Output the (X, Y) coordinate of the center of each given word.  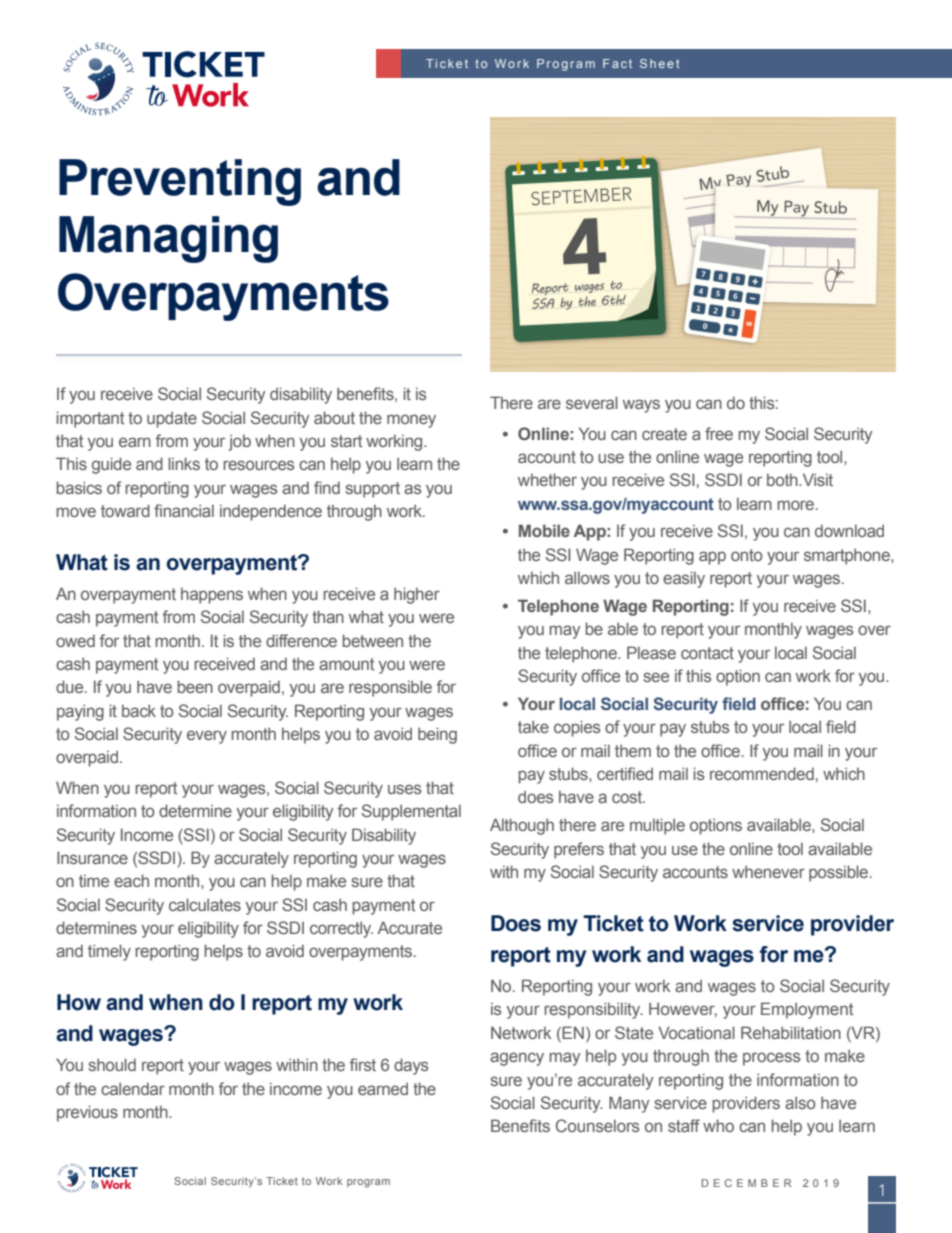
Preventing (180, 182)
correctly (341, 929)
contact (707, 653)
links (184, 463)
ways (641, 406)
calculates (205, 904)
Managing (168, 239)
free (719, 433)
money (411, 421)
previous (87, 1113)
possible (840, 873)
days (411, 1066)
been (195, 686)
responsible (390, 688)
